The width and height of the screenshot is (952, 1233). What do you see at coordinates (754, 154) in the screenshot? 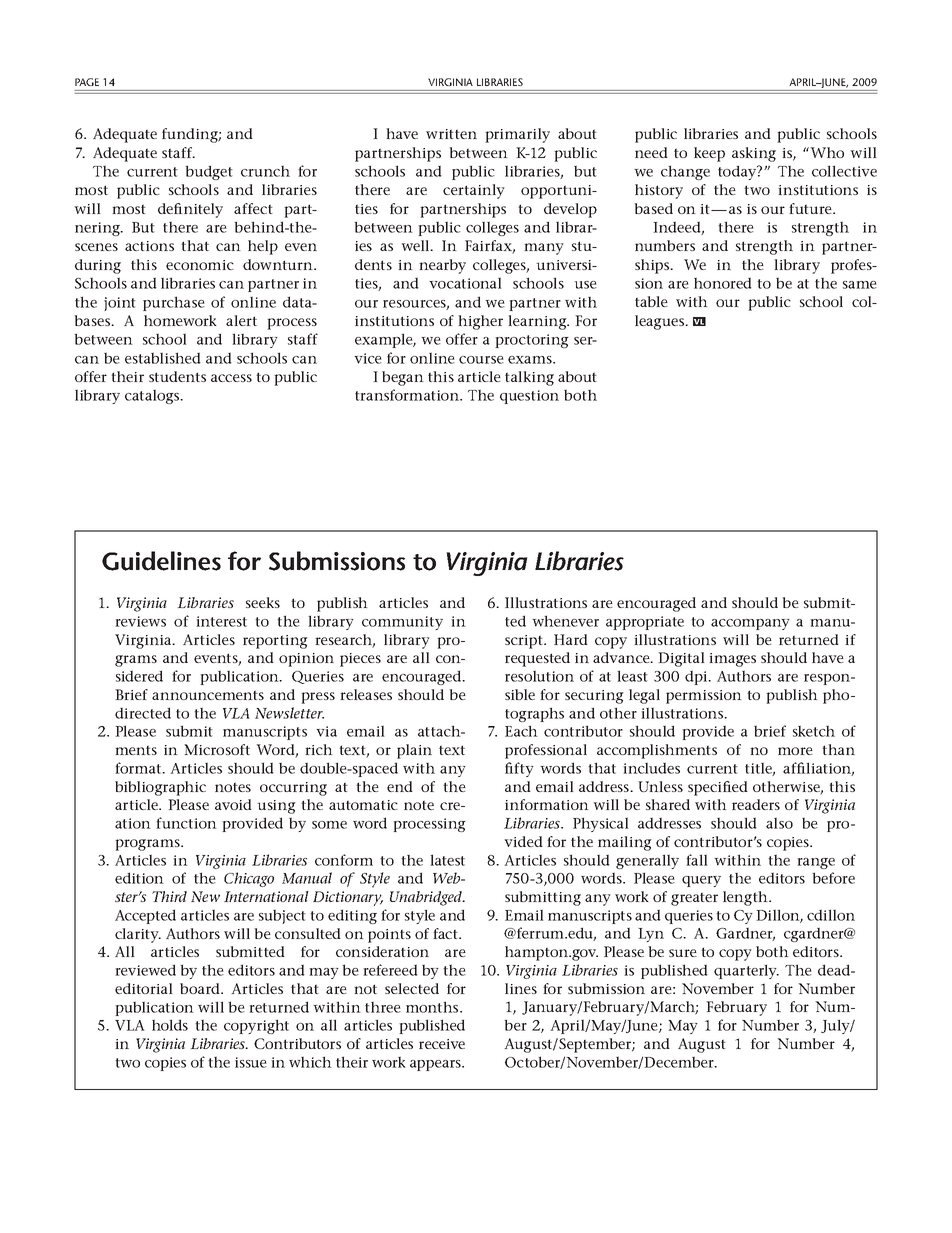
I see `asking` at bounding box center [754, 154].
